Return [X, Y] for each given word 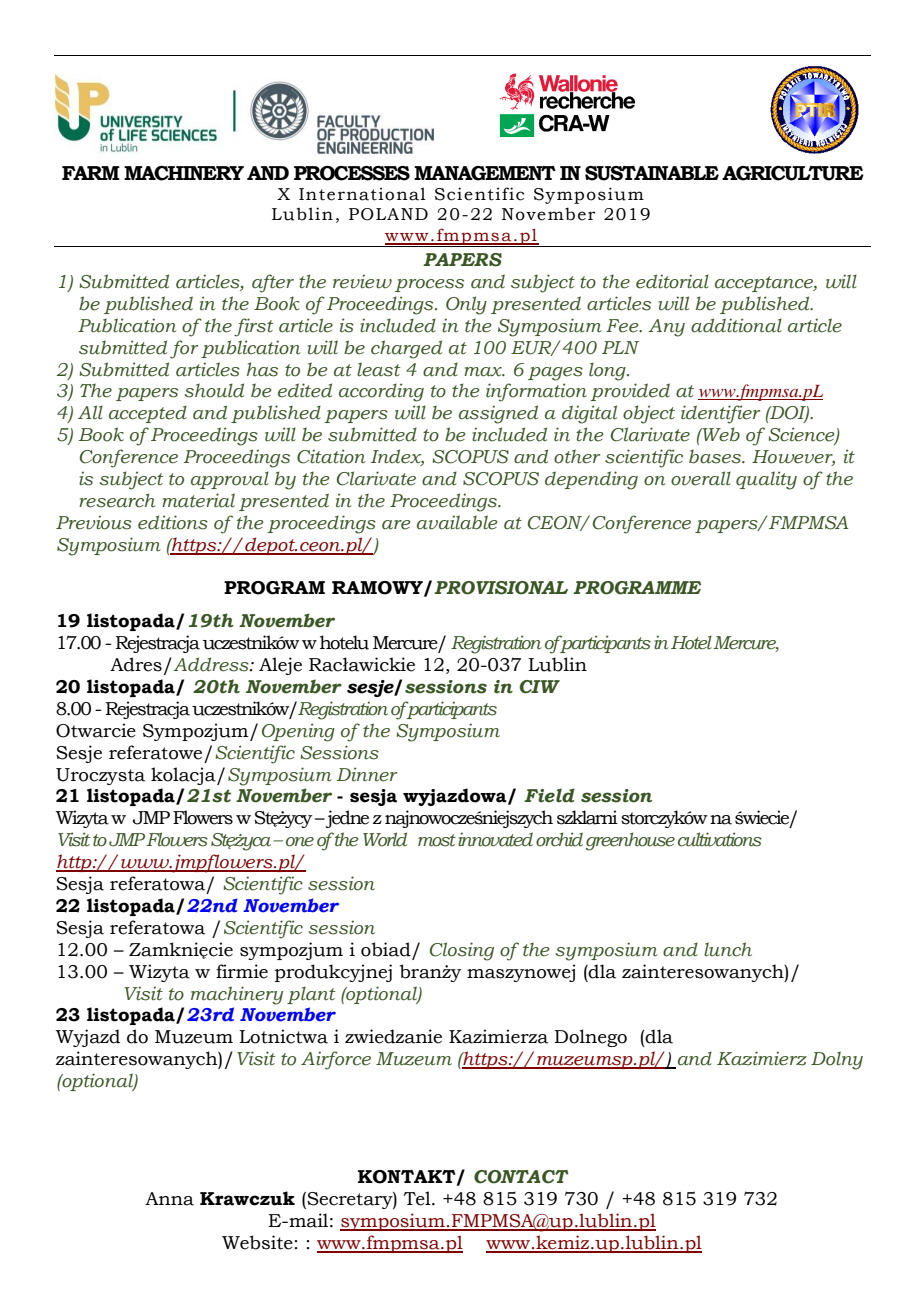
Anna [169, 1199]
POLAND [388, 214]
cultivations [720, 839]
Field [549, 795]
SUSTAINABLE [652, 173]
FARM [91, 173]
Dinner [367, 774]
